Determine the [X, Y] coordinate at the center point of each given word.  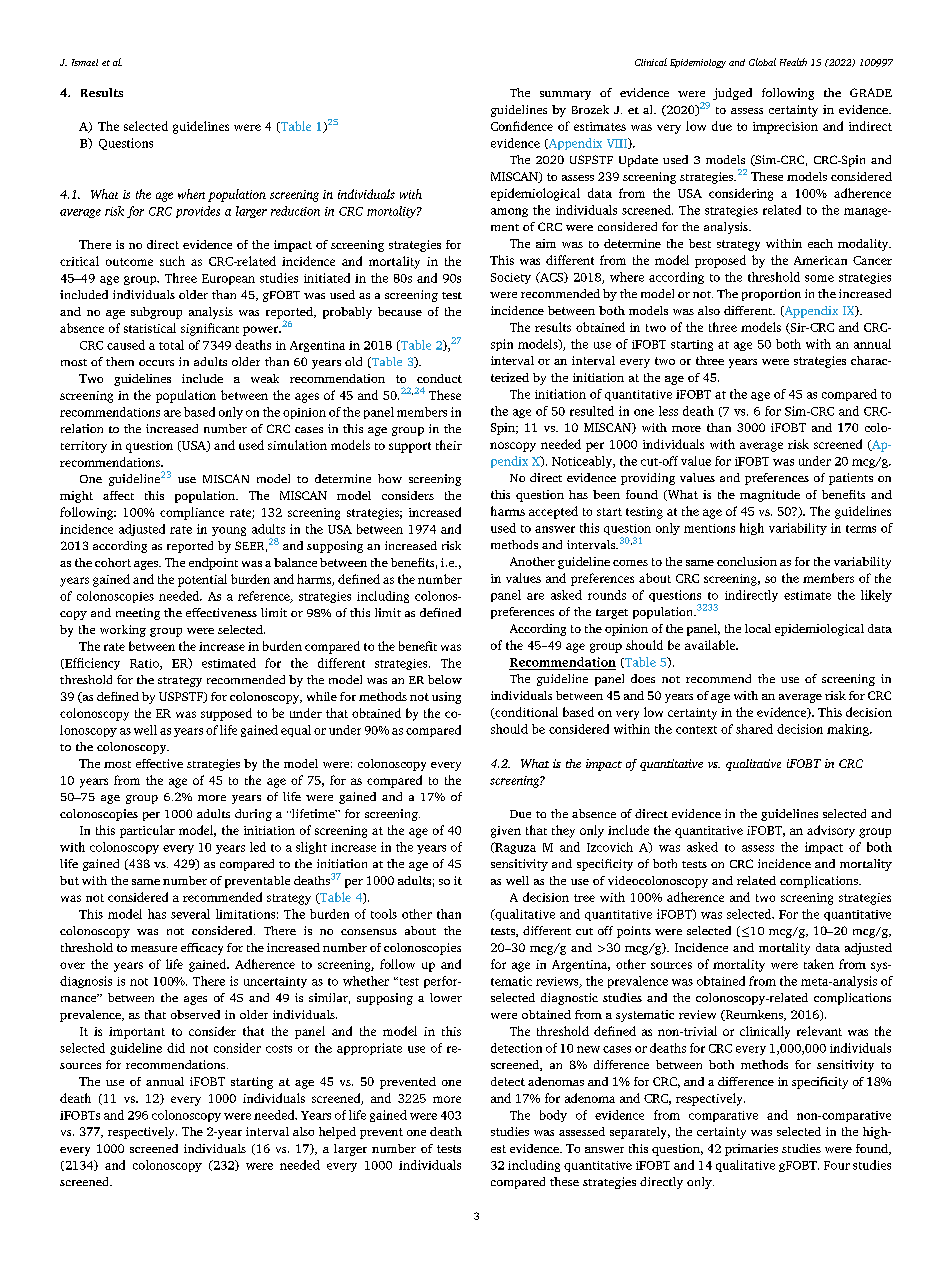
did [176, 1048]
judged [732, 94]
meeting [138, 614]
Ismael [85, 62]
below [445, 679]
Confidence [522, 126]
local [758, 628]
